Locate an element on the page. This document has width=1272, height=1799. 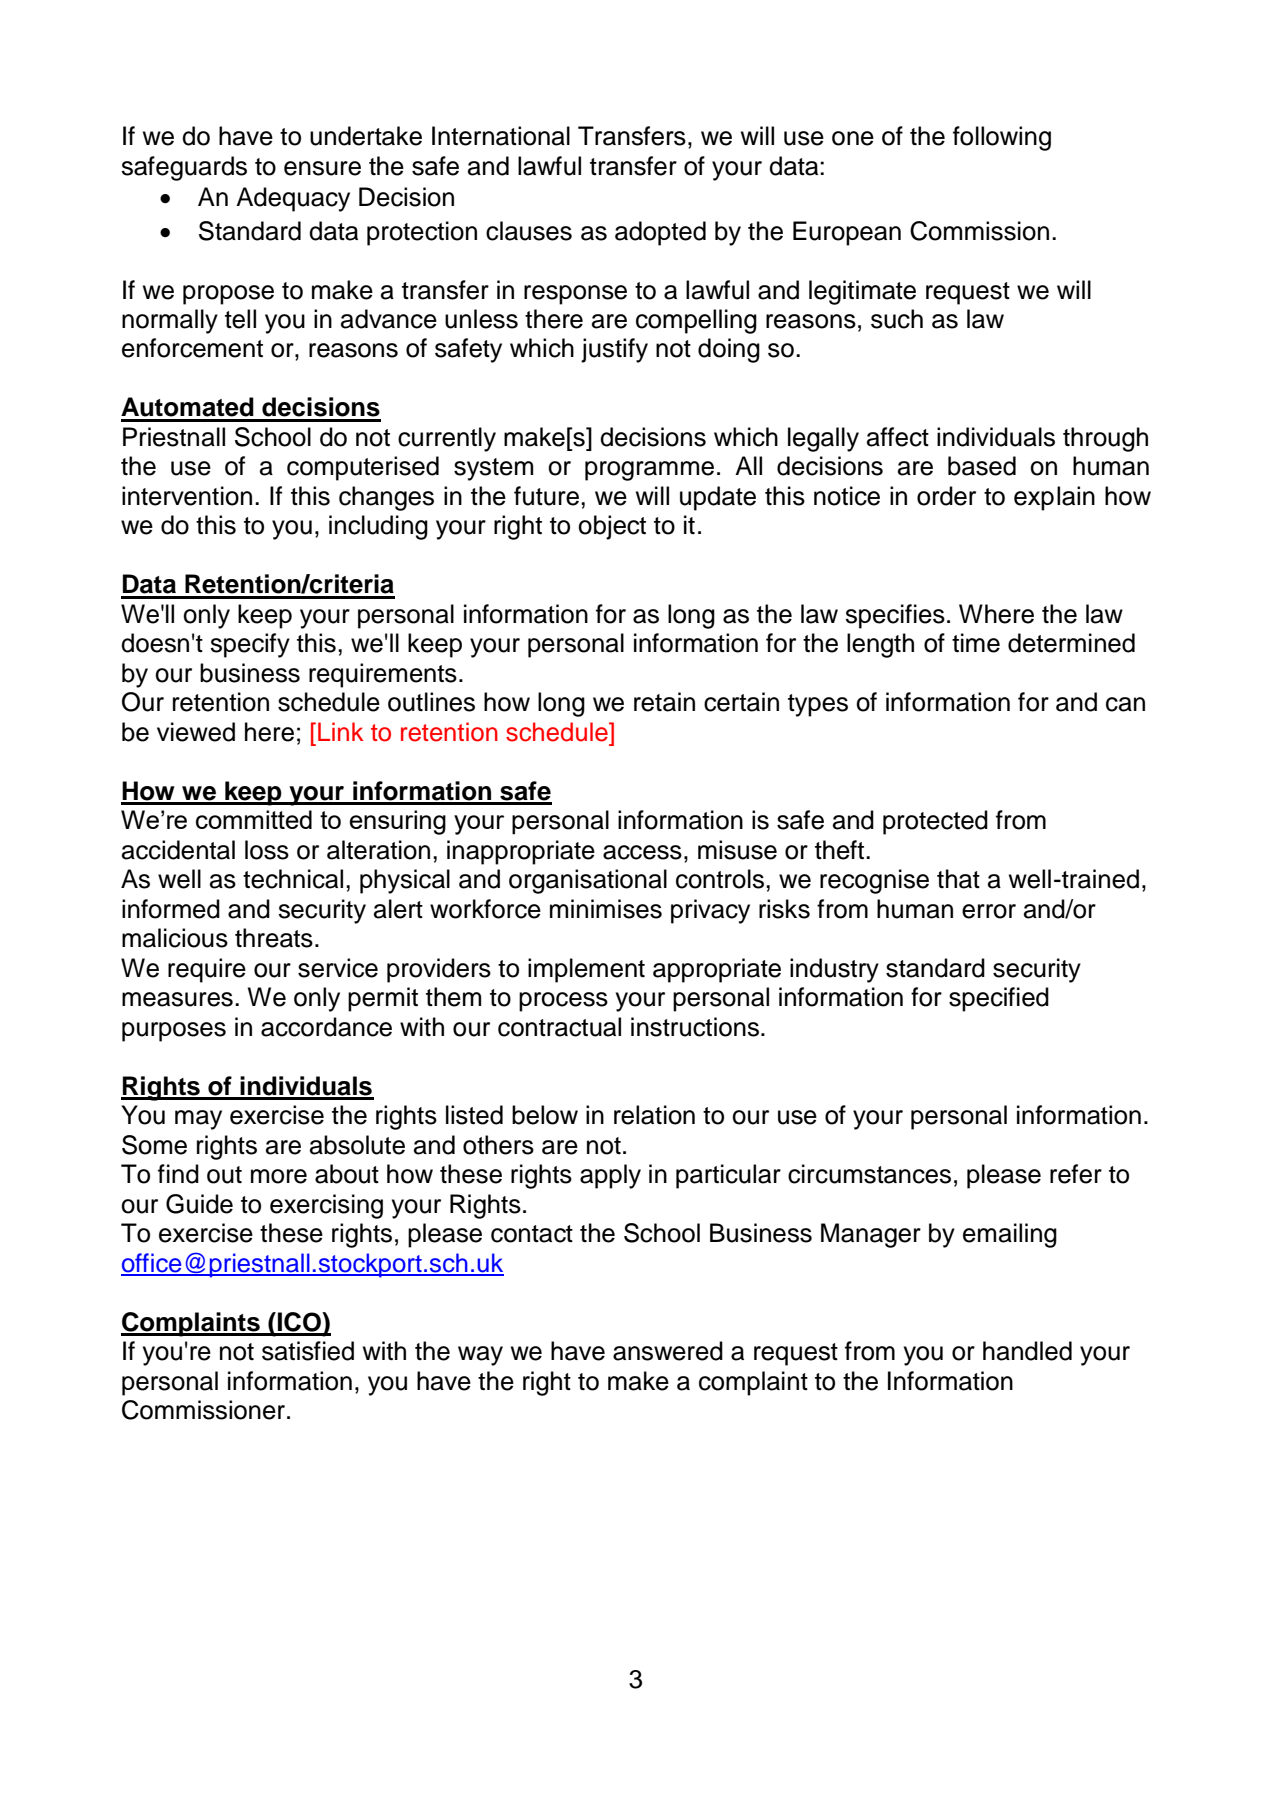
adopted is located at coordinates (660, 233).
